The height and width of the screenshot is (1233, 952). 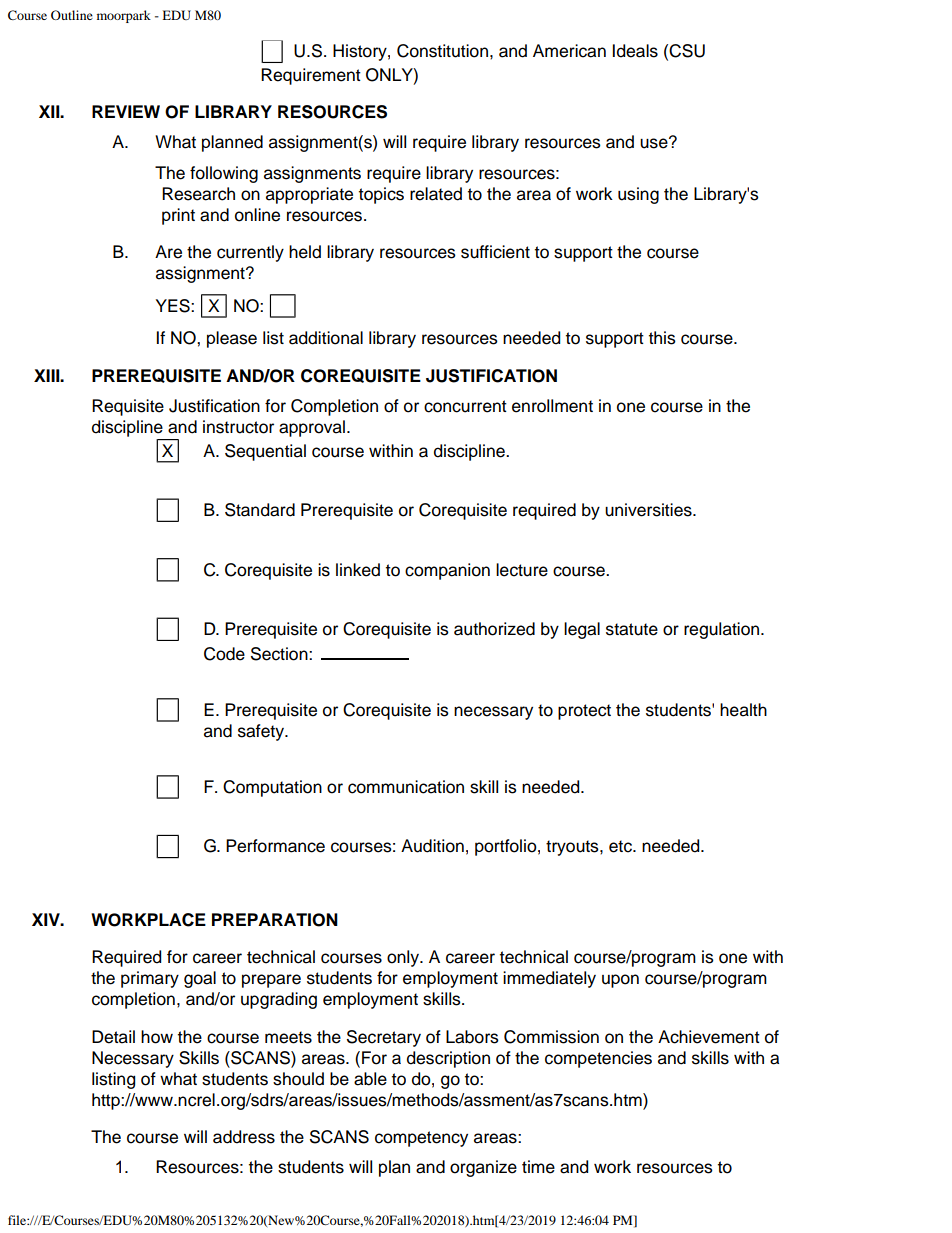 I want to click on instructor, so click(x=238, y=427).
